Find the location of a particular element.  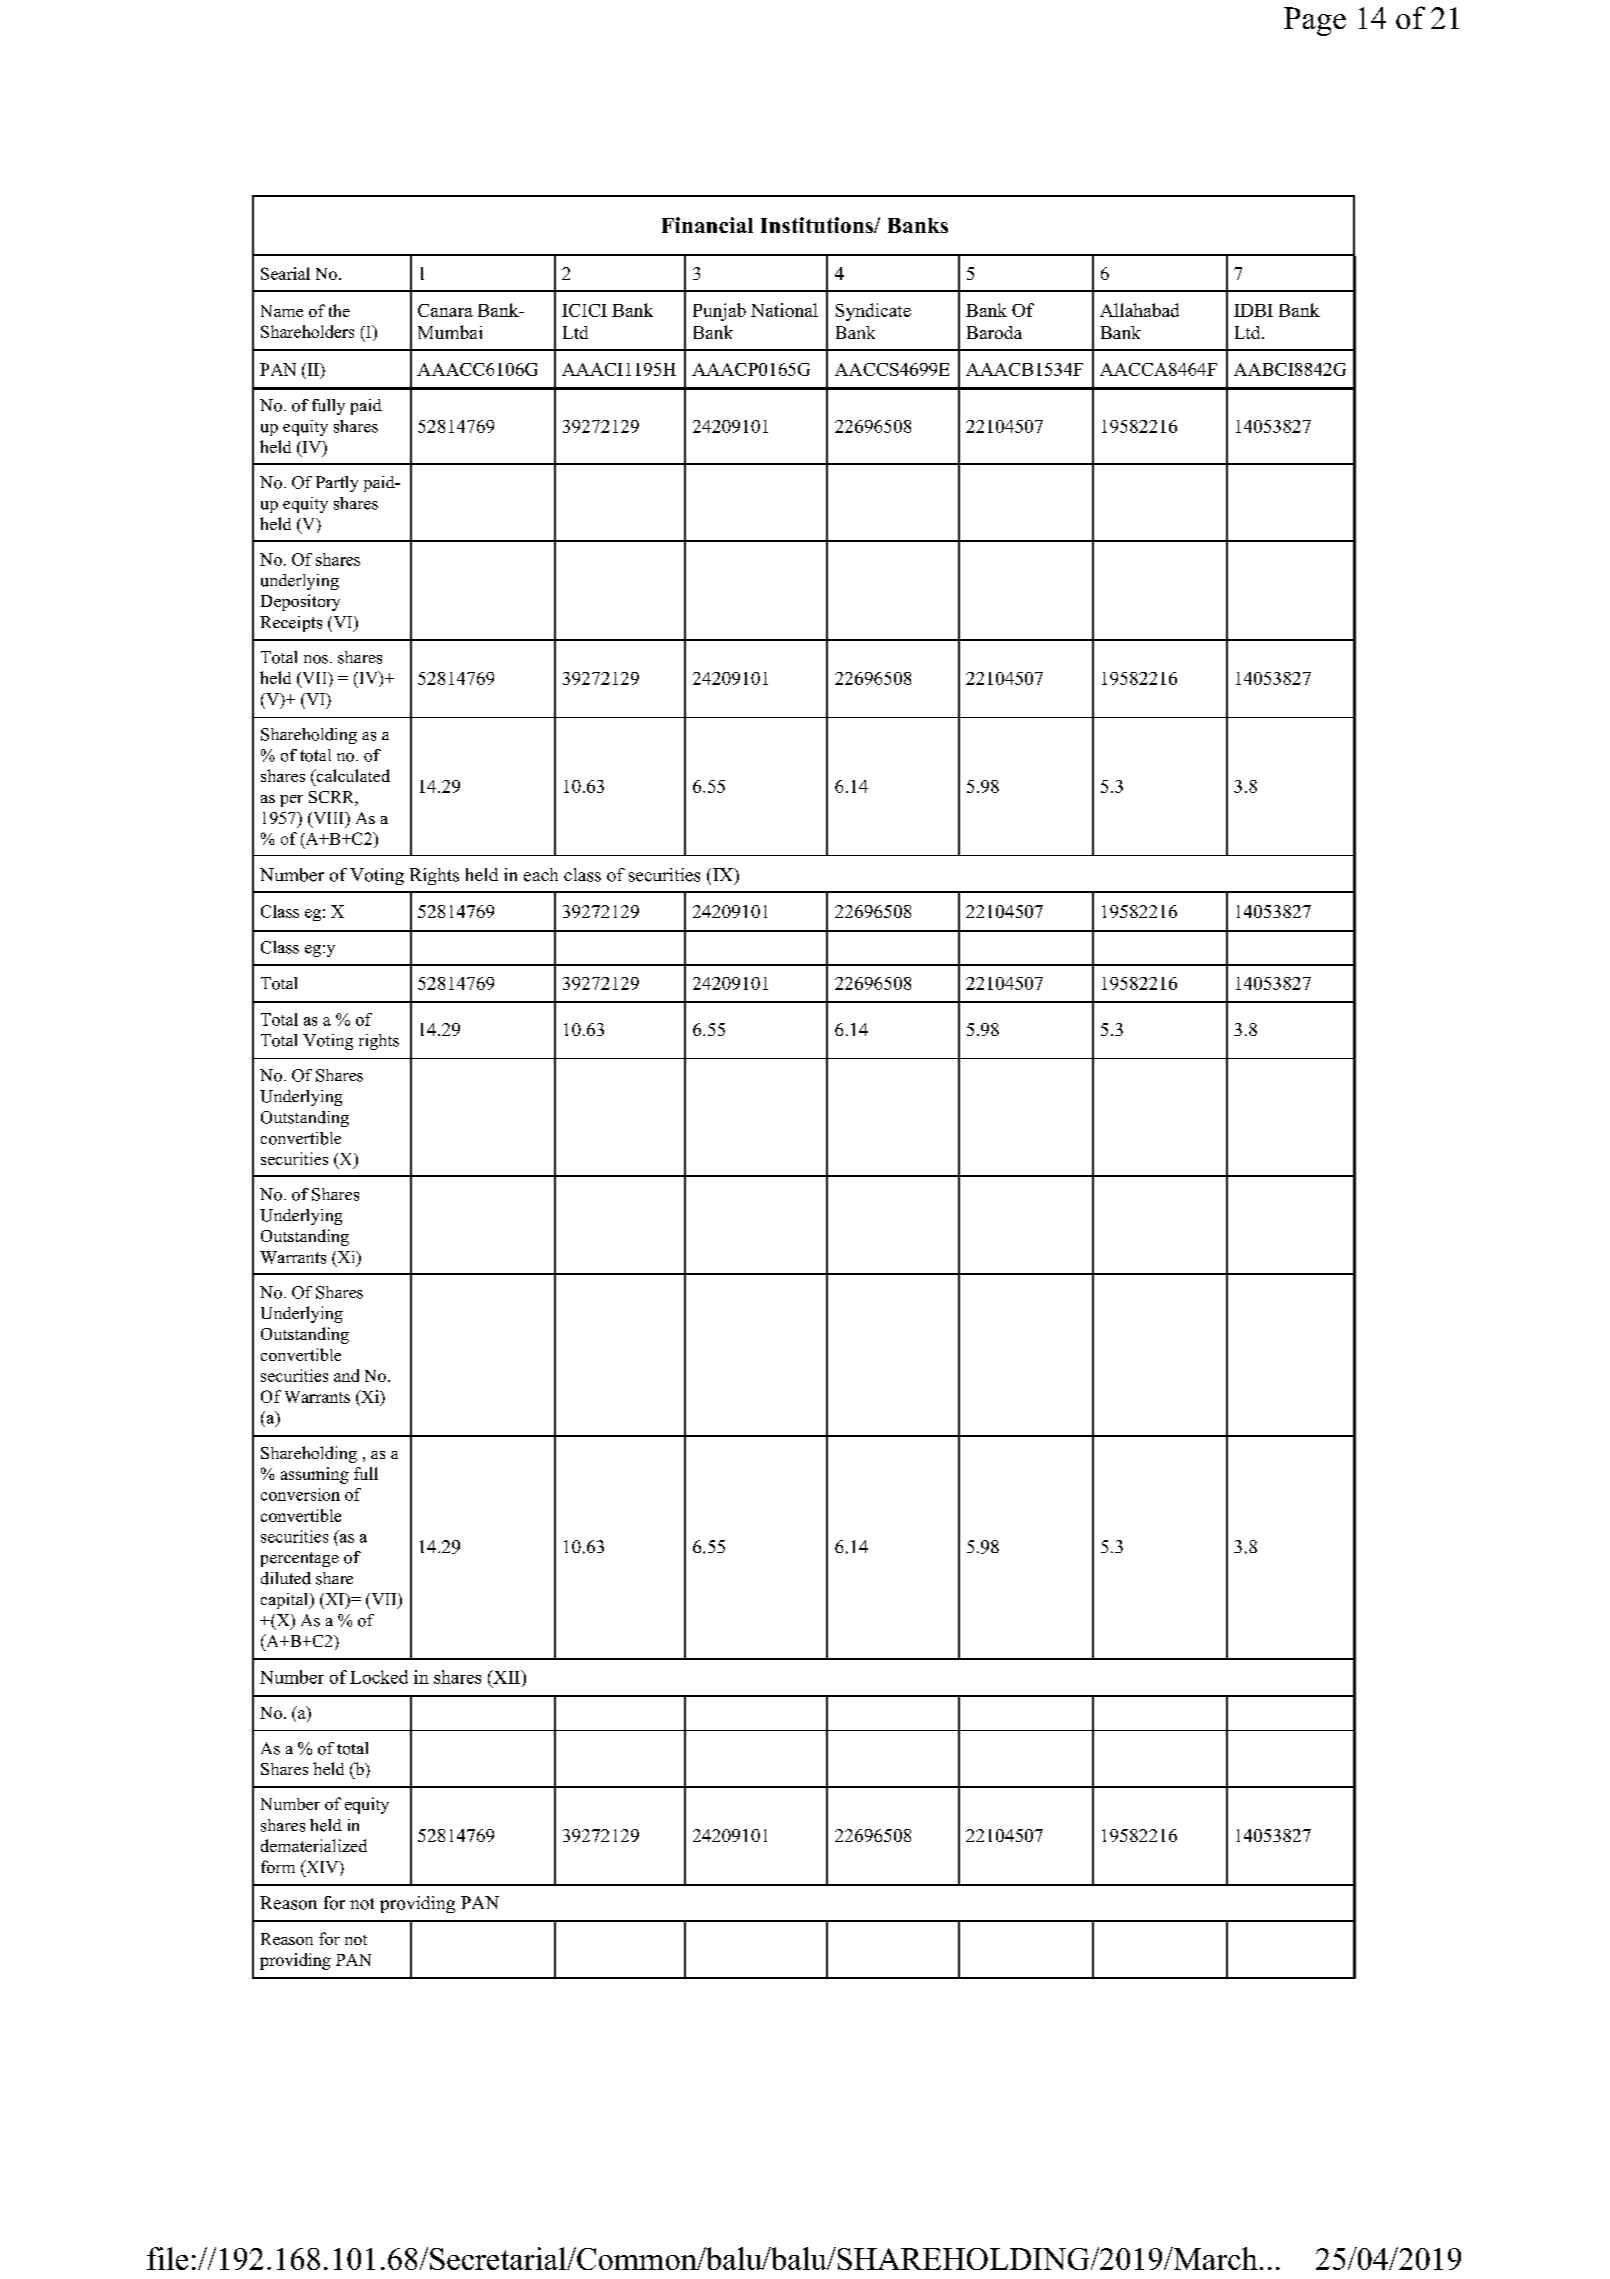

Locked is located at coordinates (379, 1677).
